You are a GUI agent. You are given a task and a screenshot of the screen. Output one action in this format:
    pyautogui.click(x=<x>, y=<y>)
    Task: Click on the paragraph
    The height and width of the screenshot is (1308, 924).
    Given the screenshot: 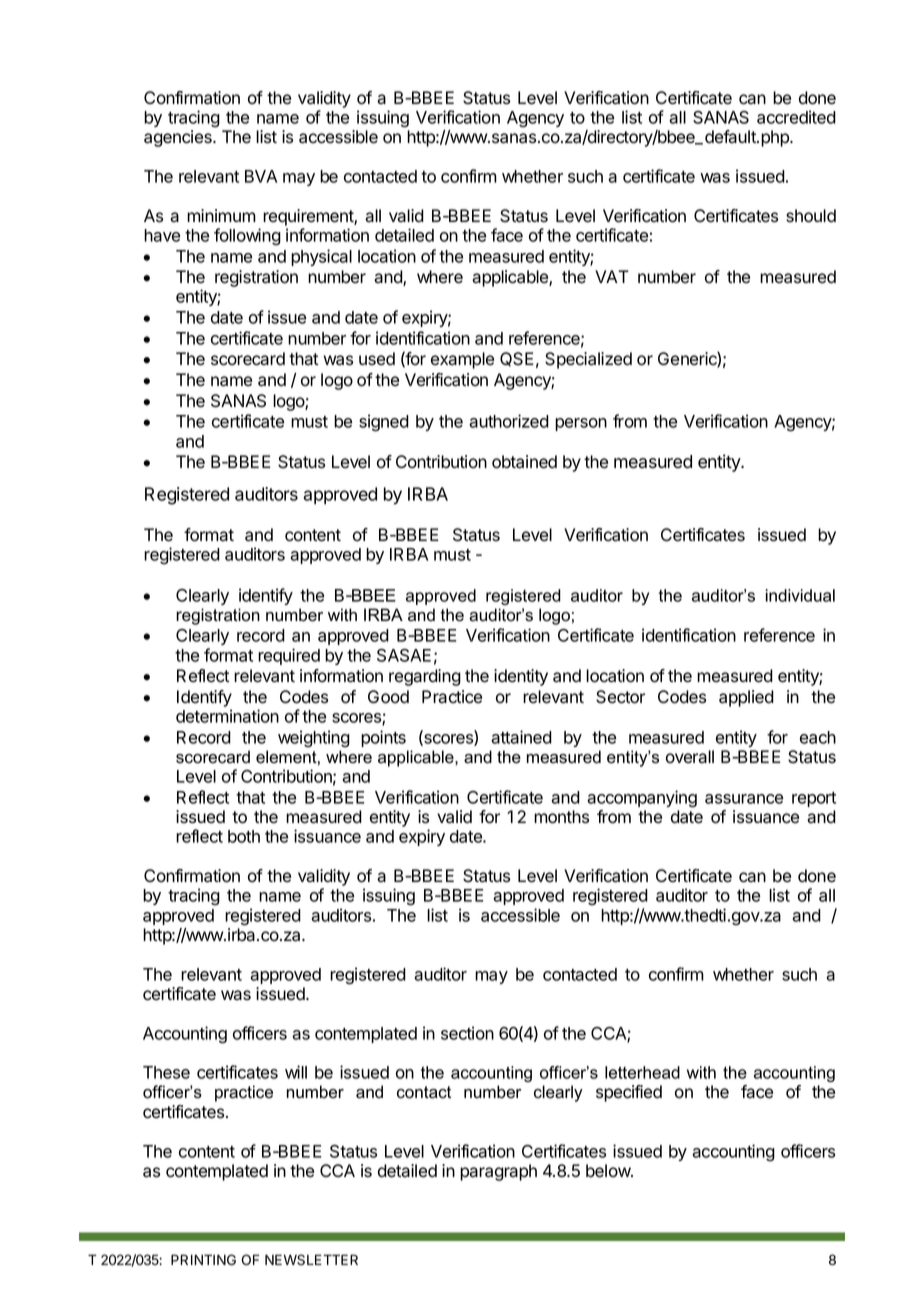 What is the action you would take?
    pyautogui.click(x=498, y=1172)
